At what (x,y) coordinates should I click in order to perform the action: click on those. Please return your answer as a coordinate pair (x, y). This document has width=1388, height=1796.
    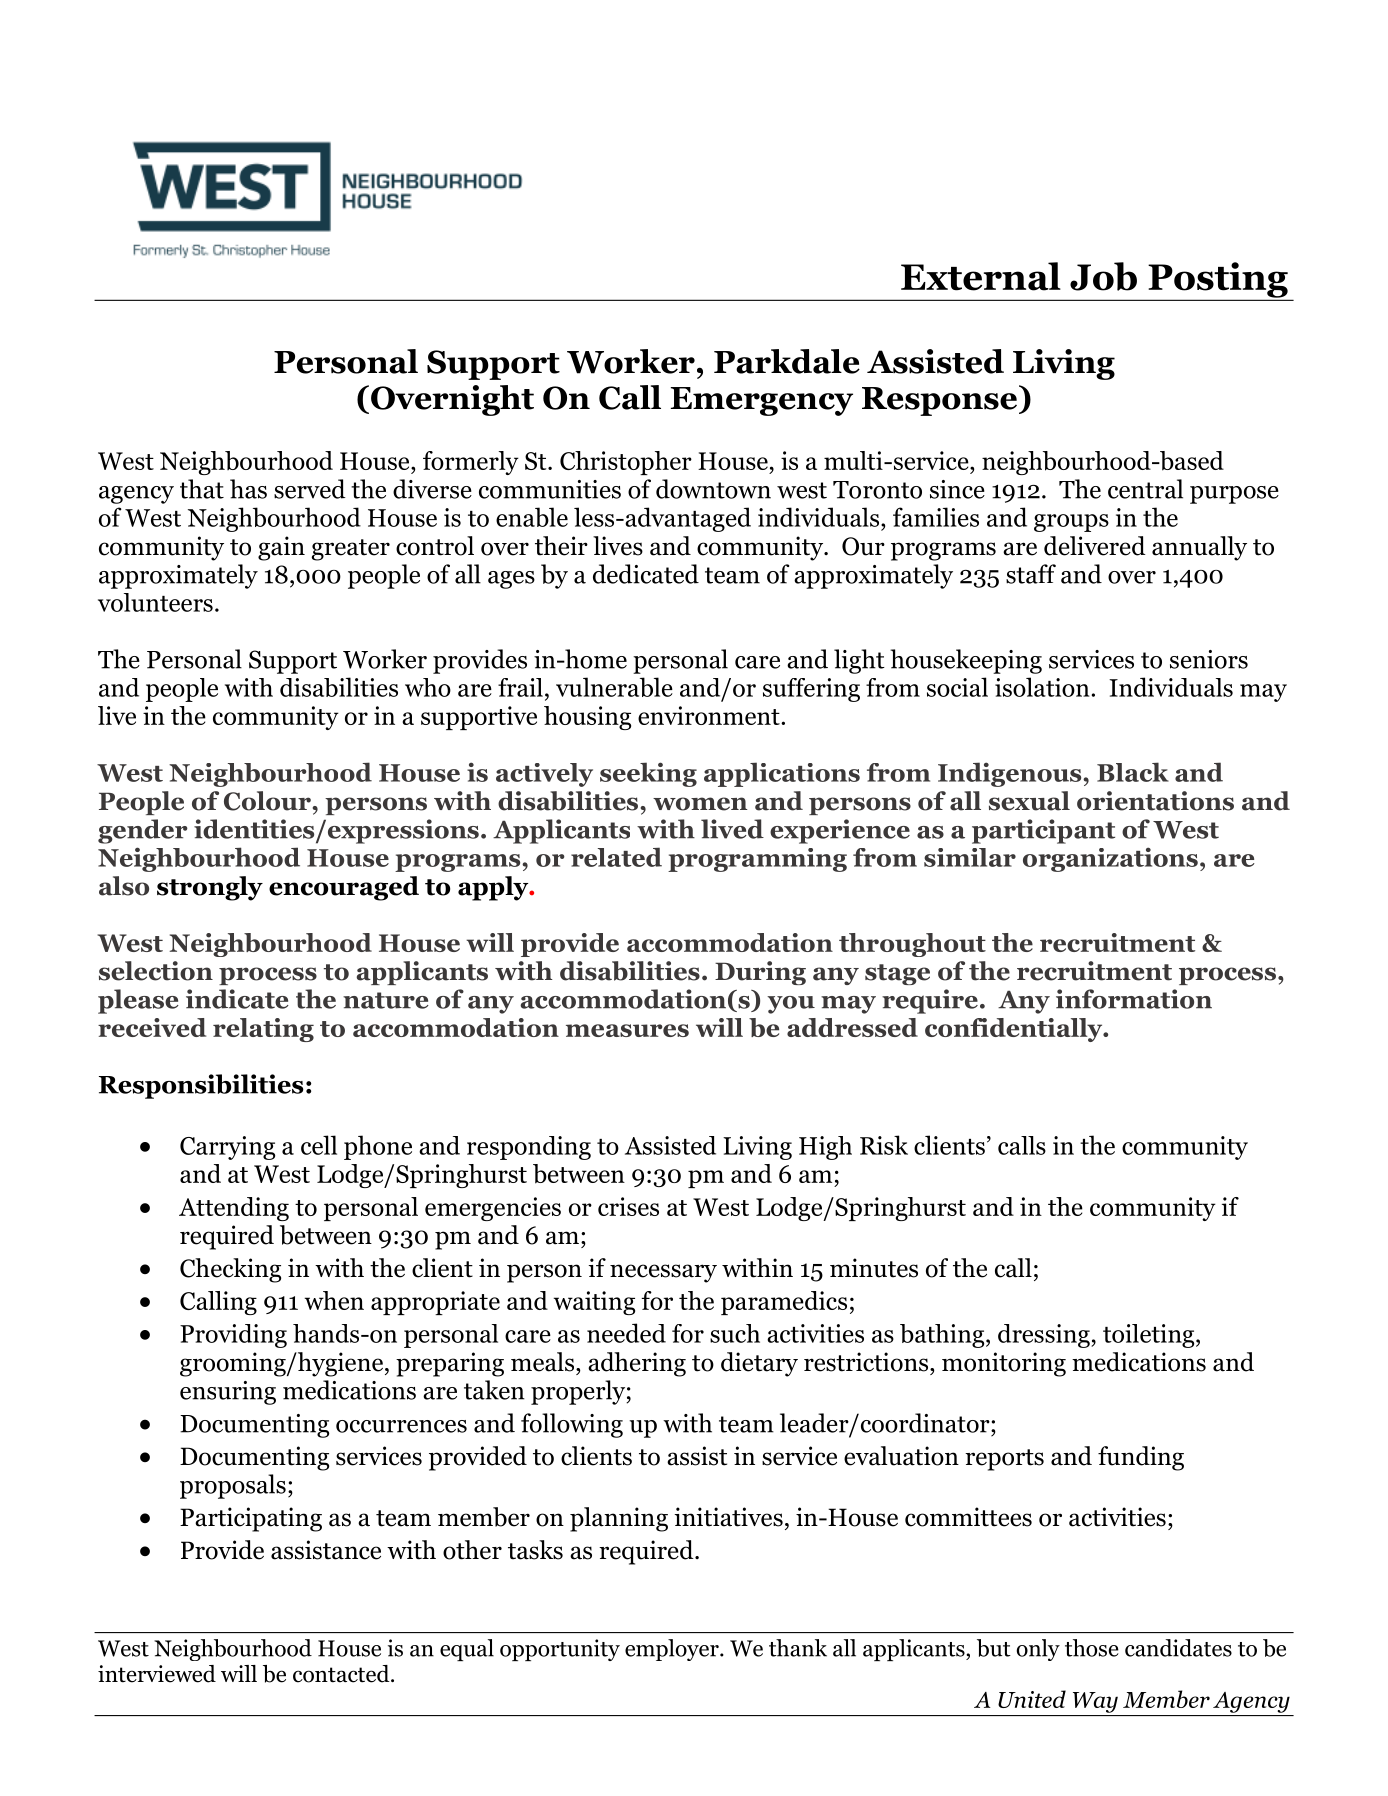
    Looking at the image, I should click on (1092, 1648).
